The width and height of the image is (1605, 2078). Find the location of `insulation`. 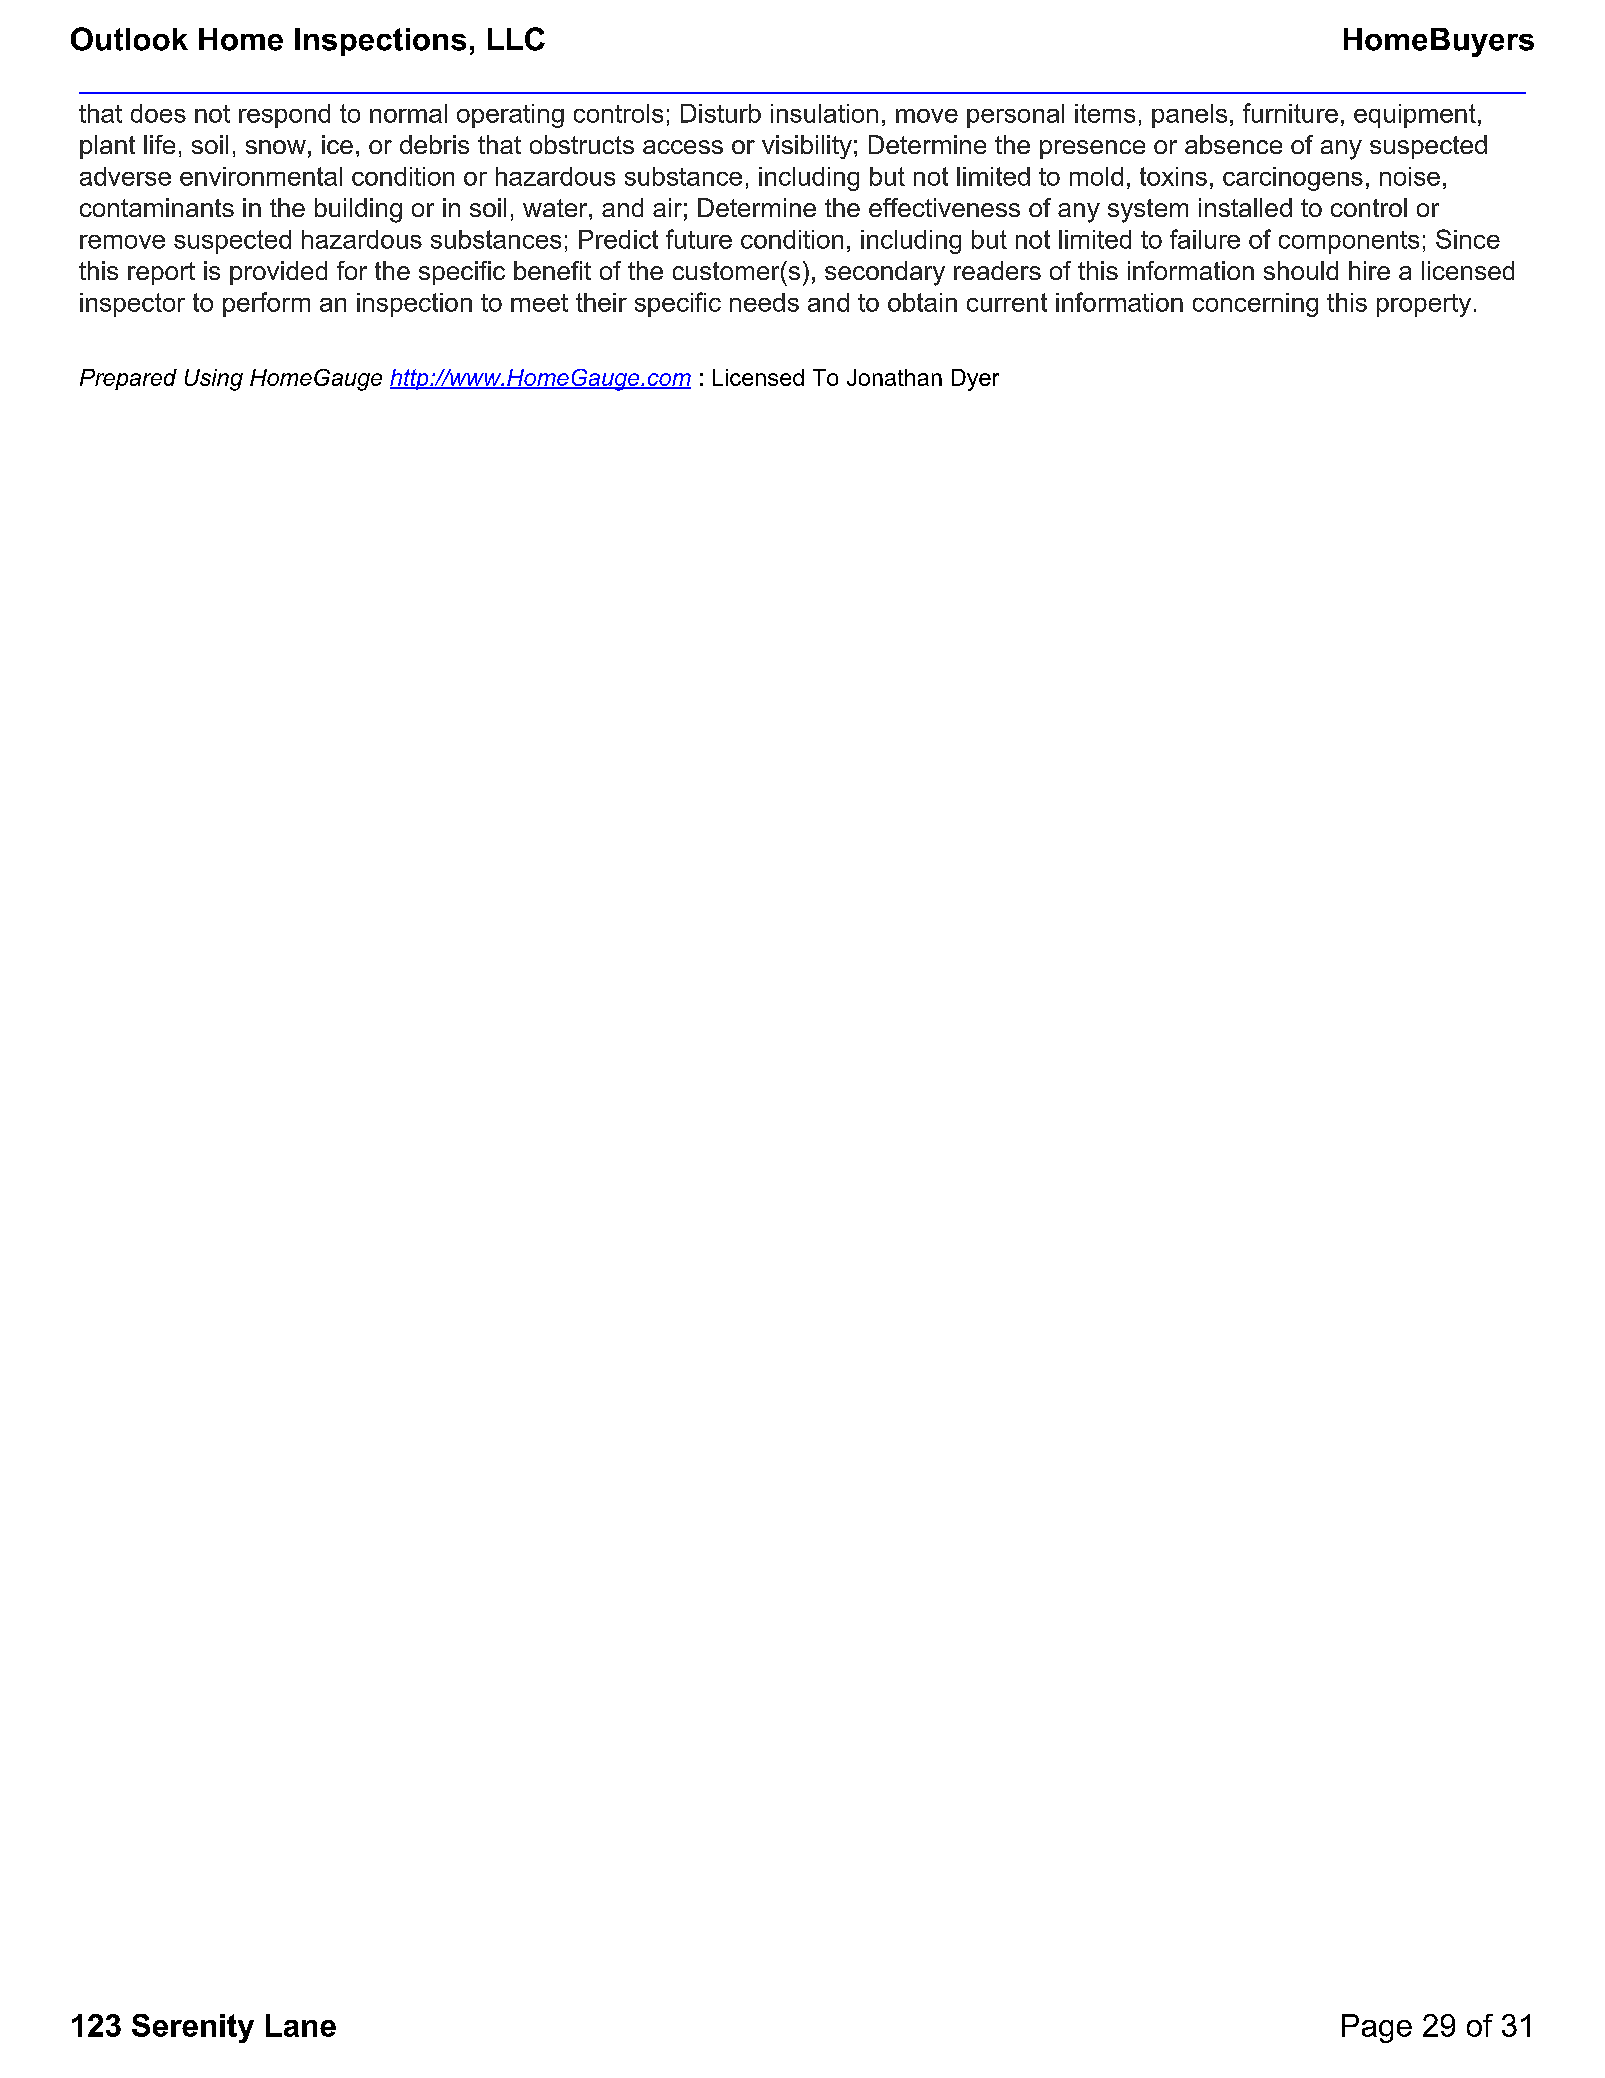

insulation is located at coordinates (824, 113).
